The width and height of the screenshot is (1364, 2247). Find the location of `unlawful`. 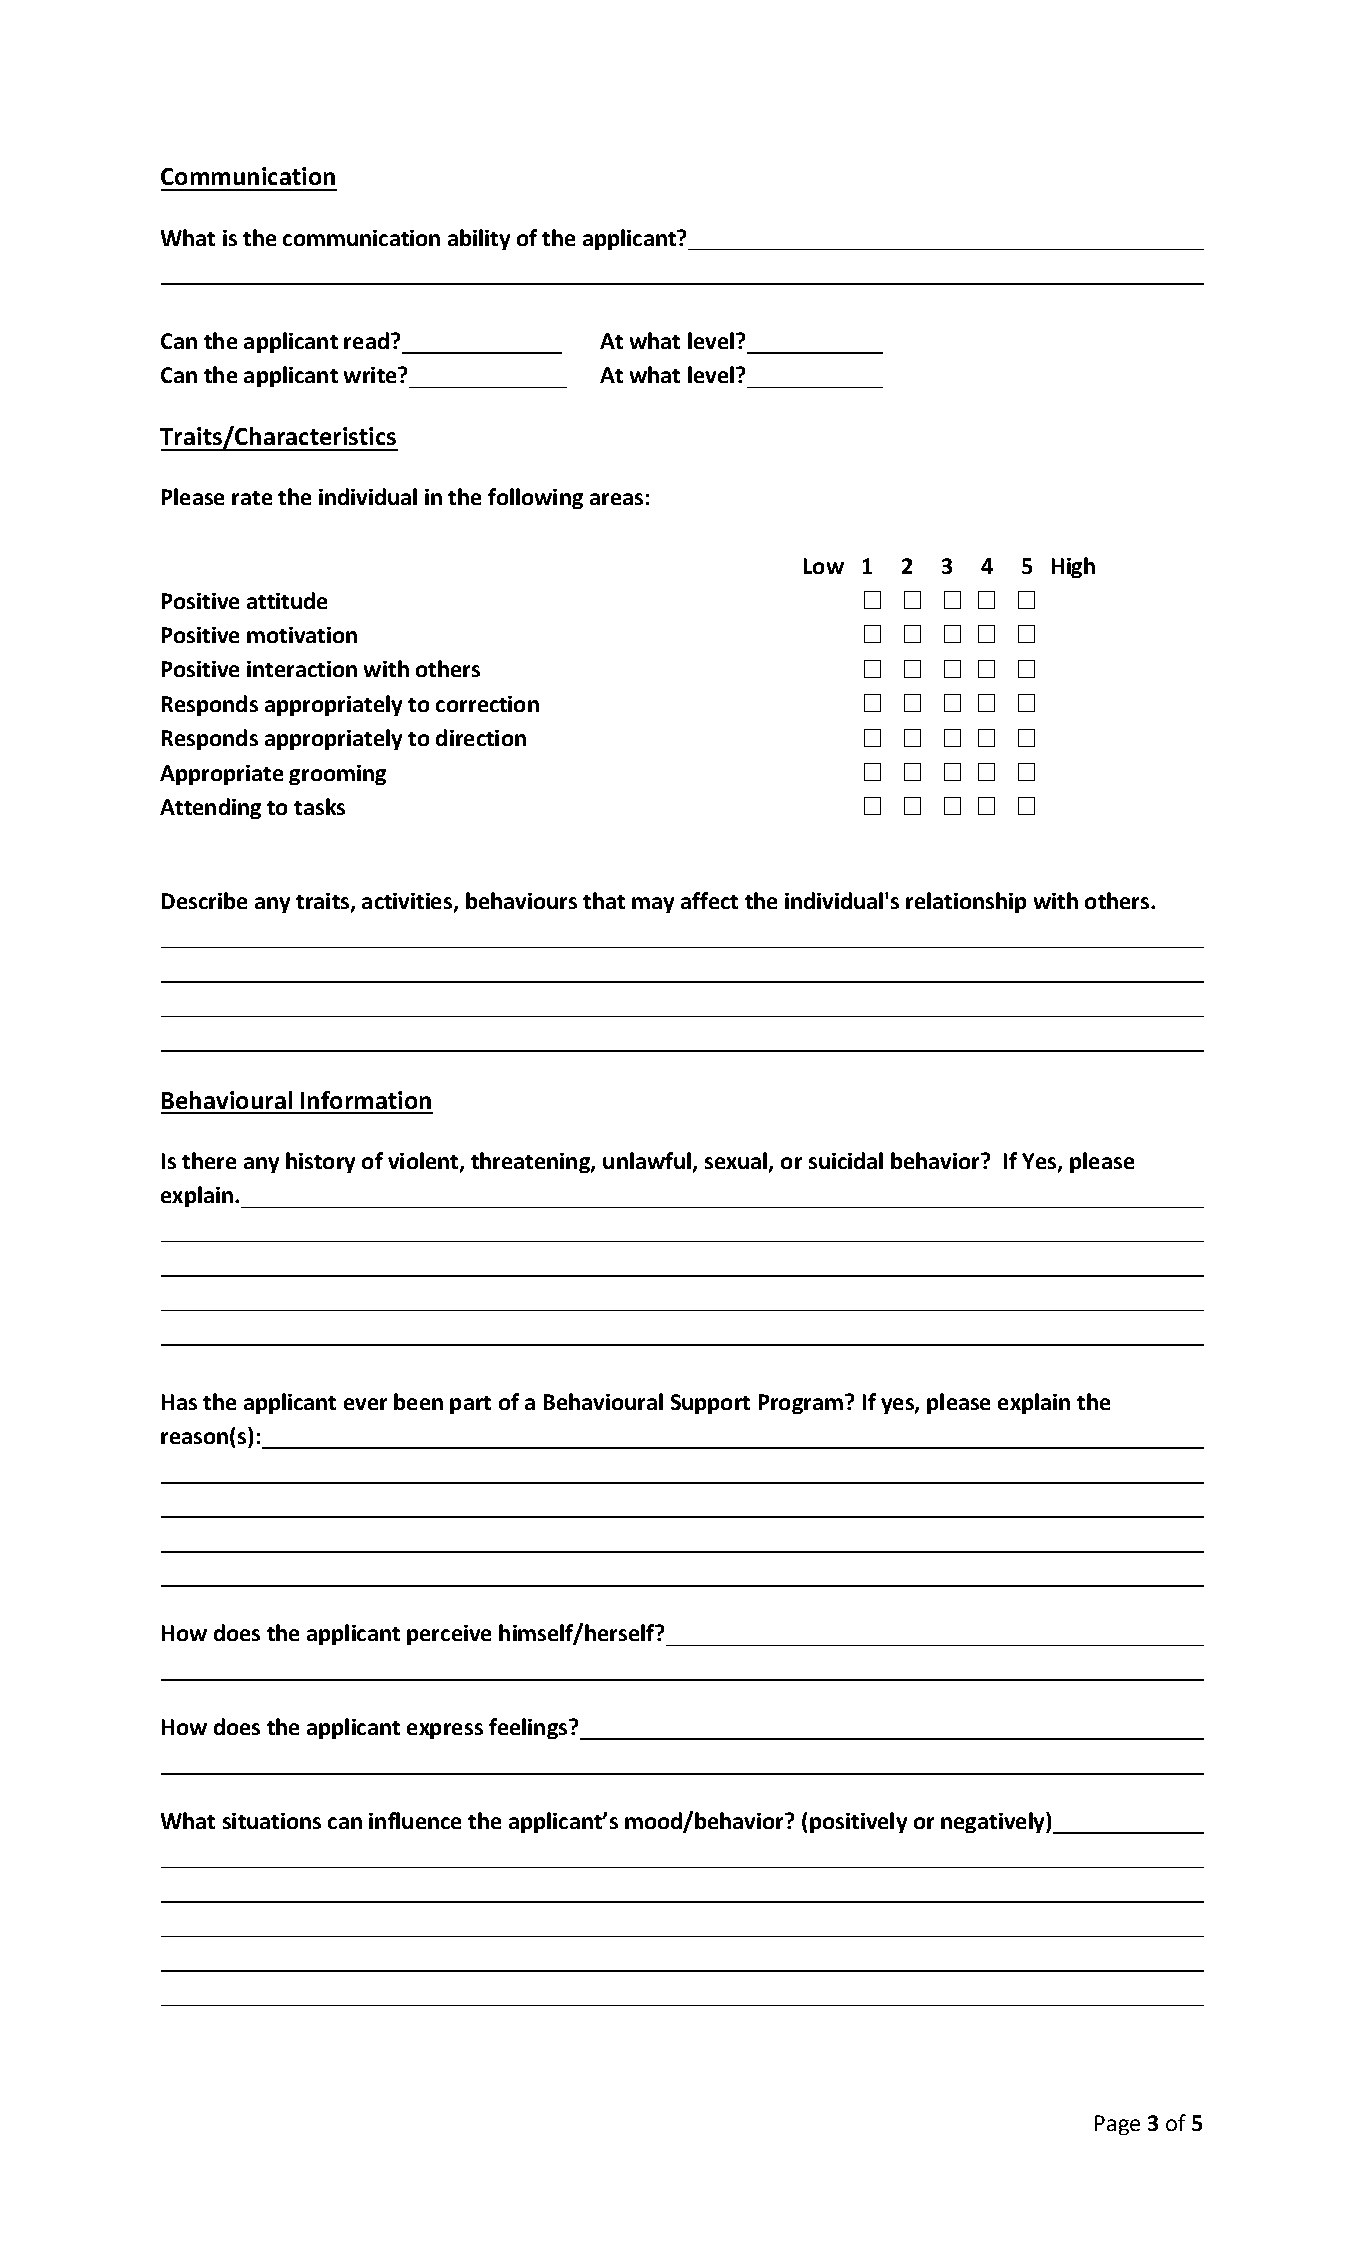

unlawful is located at coordinates (647, 1160).
